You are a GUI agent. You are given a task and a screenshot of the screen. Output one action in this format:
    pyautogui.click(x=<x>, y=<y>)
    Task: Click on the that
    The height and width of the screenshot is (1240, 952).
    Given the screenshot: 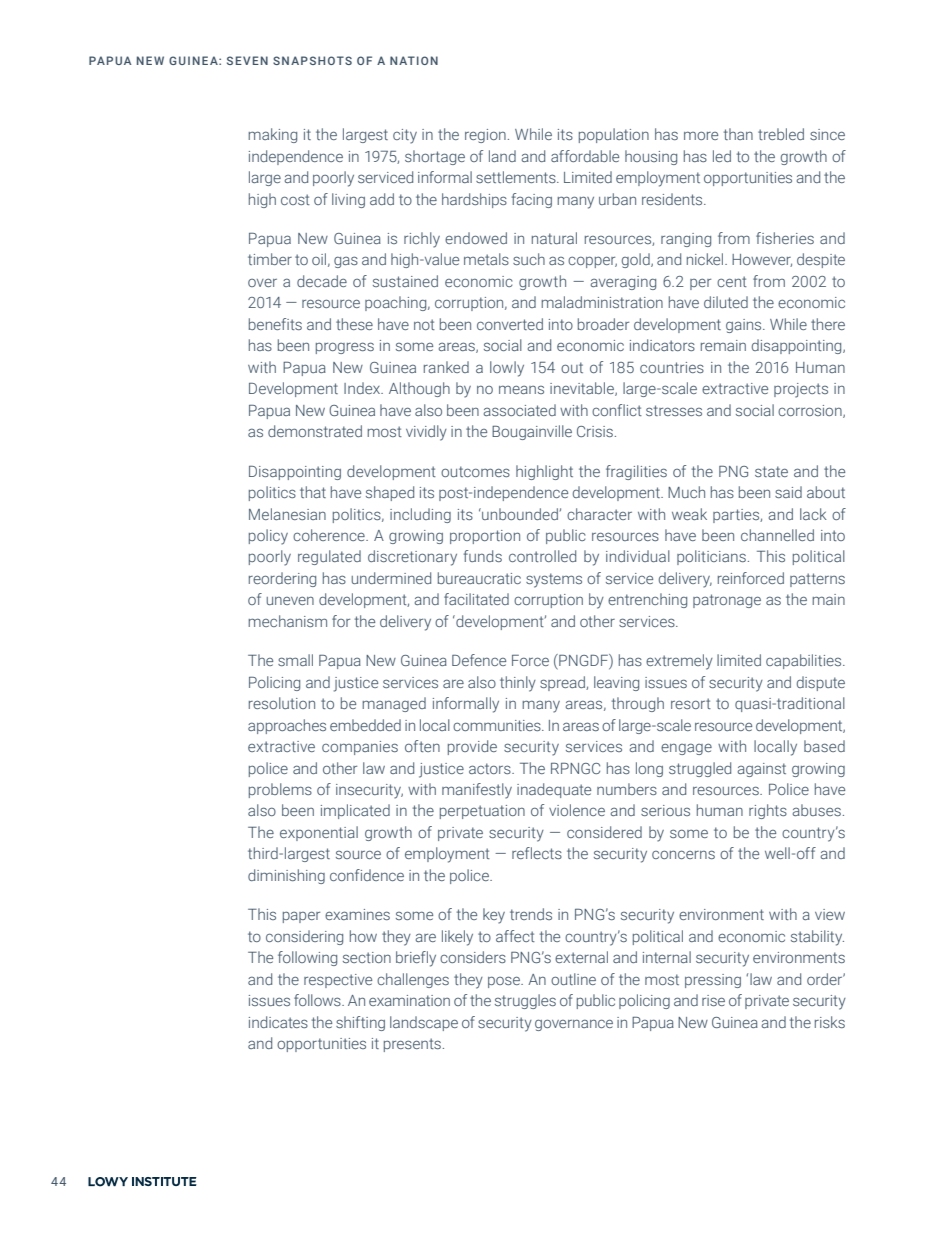 What is the action you would take?
    pyautogui.click(x=313, y=492)
